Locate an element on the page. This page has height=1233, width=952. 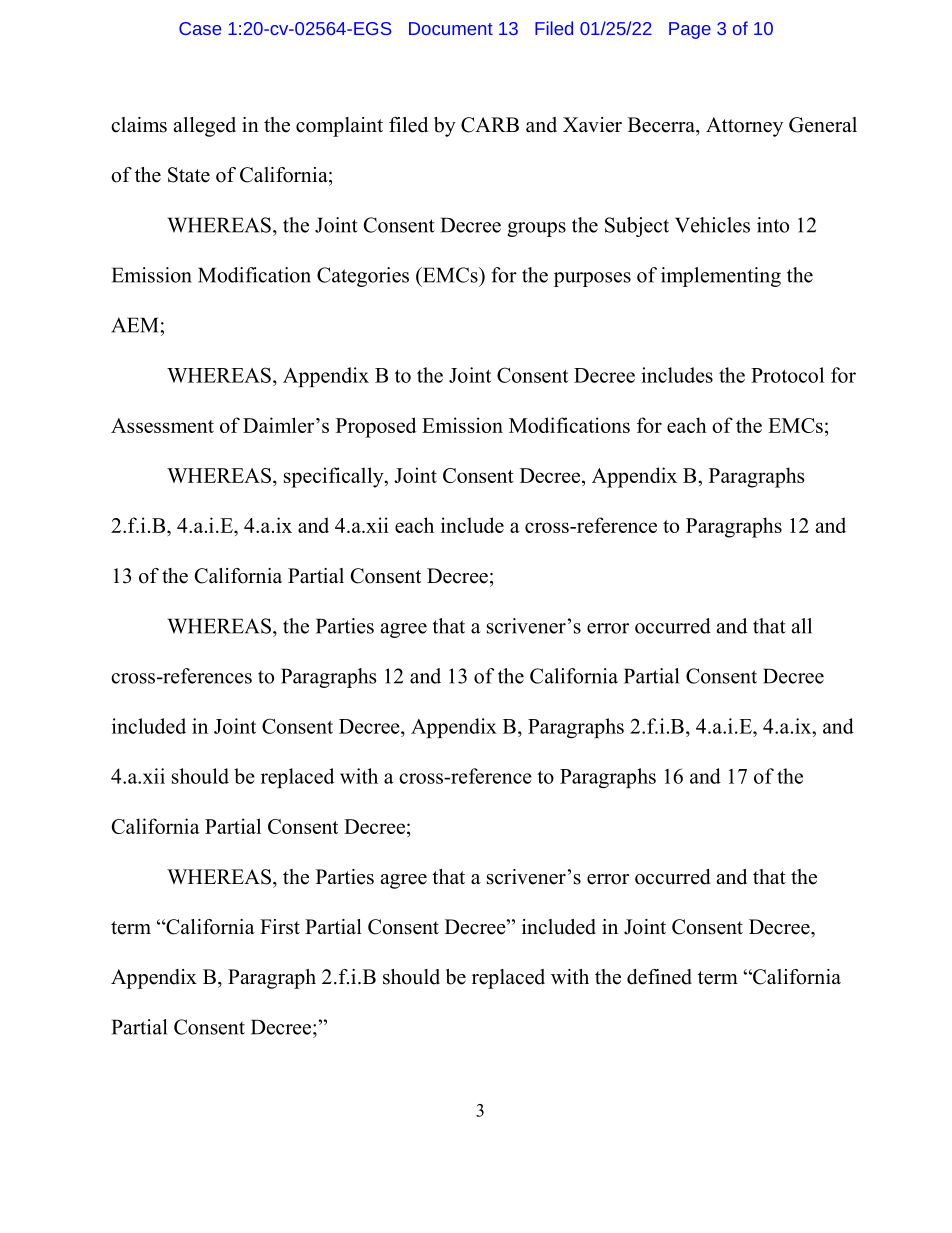
Protocol is located at coordinates (787, 375).
